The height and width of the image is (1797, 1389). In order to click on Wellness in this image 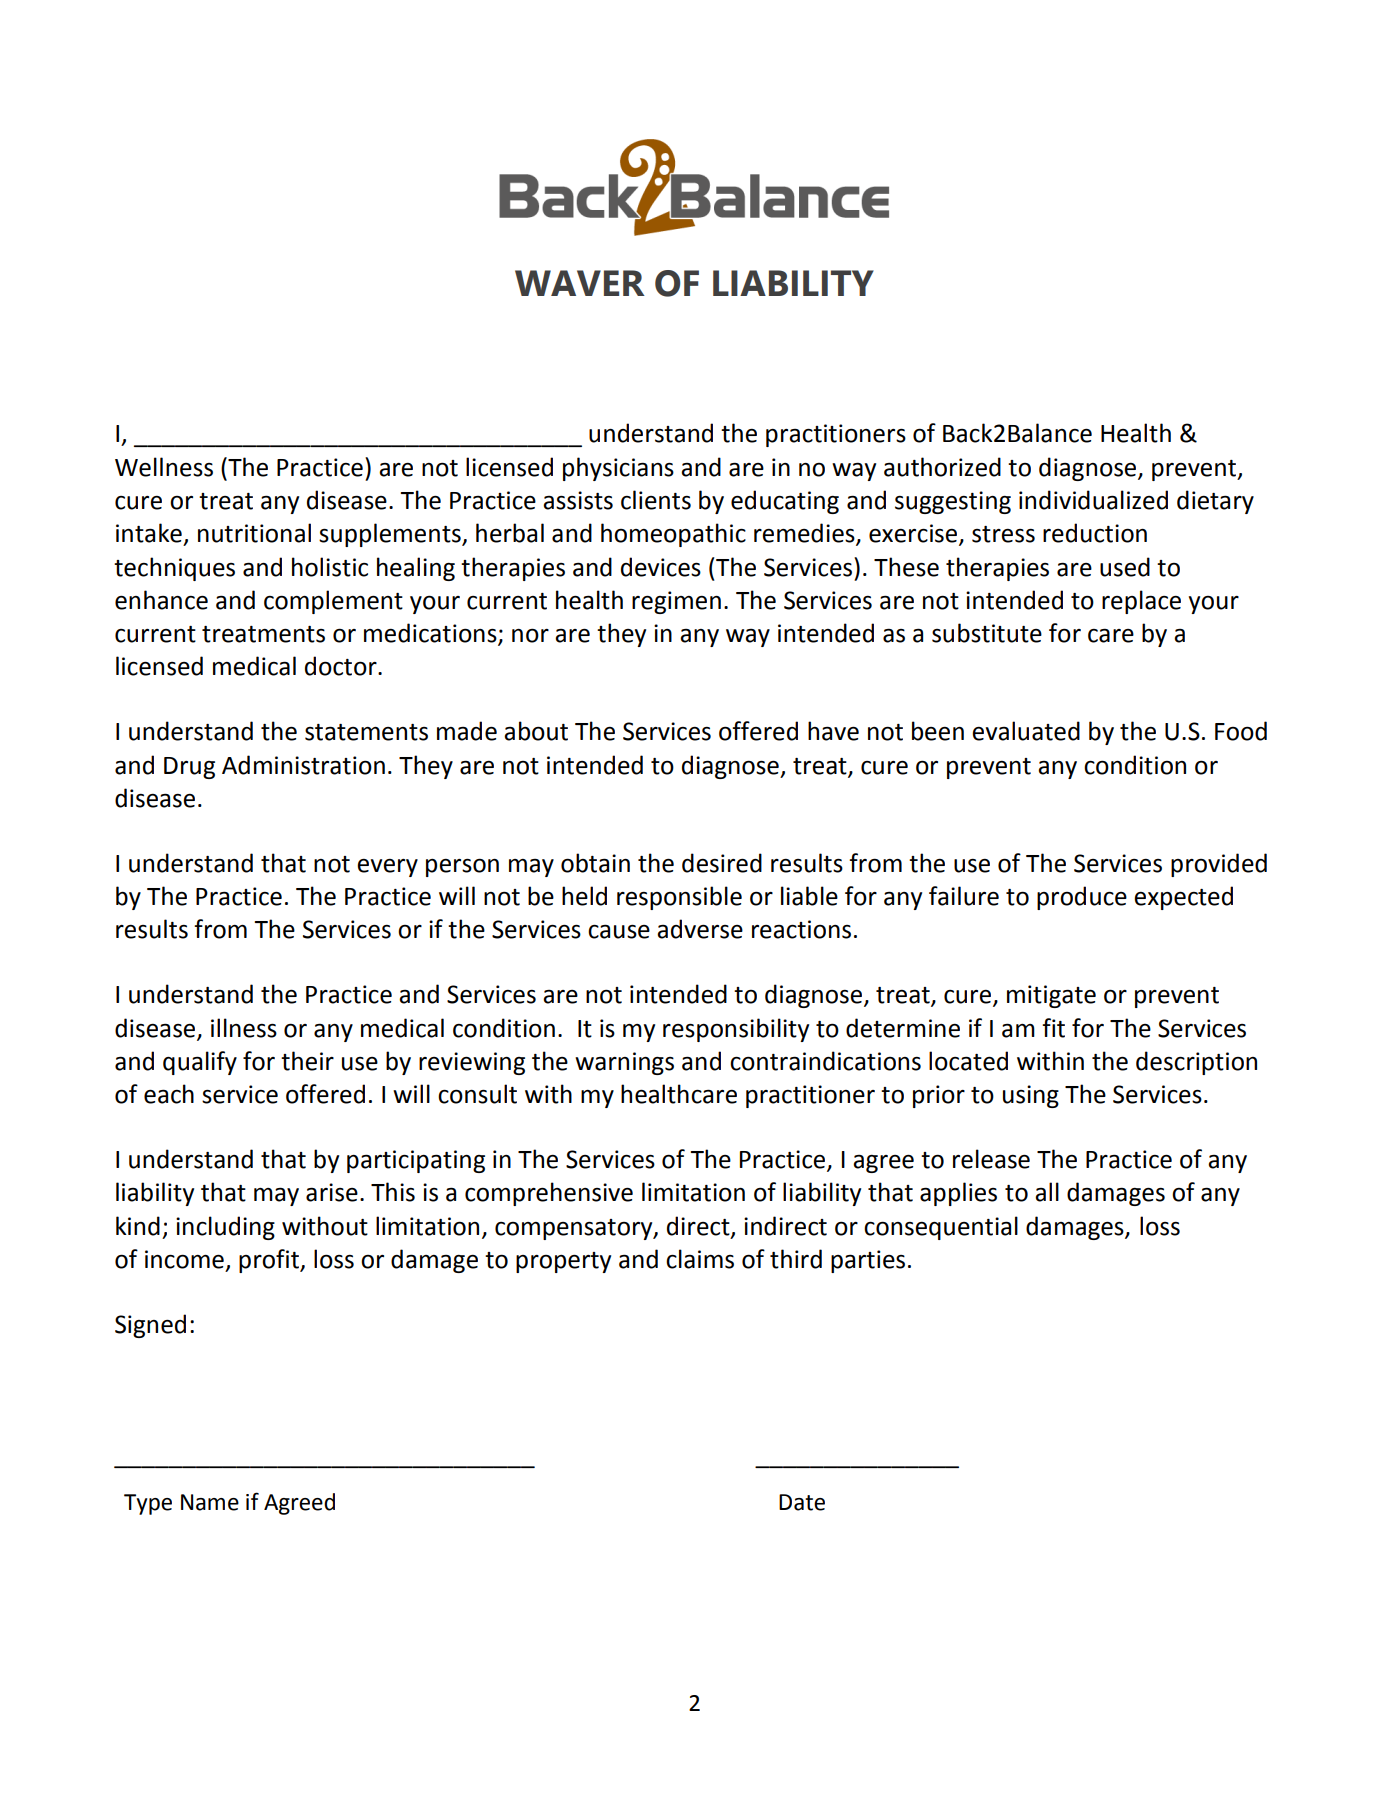, I will do `click(164, 467)`.
